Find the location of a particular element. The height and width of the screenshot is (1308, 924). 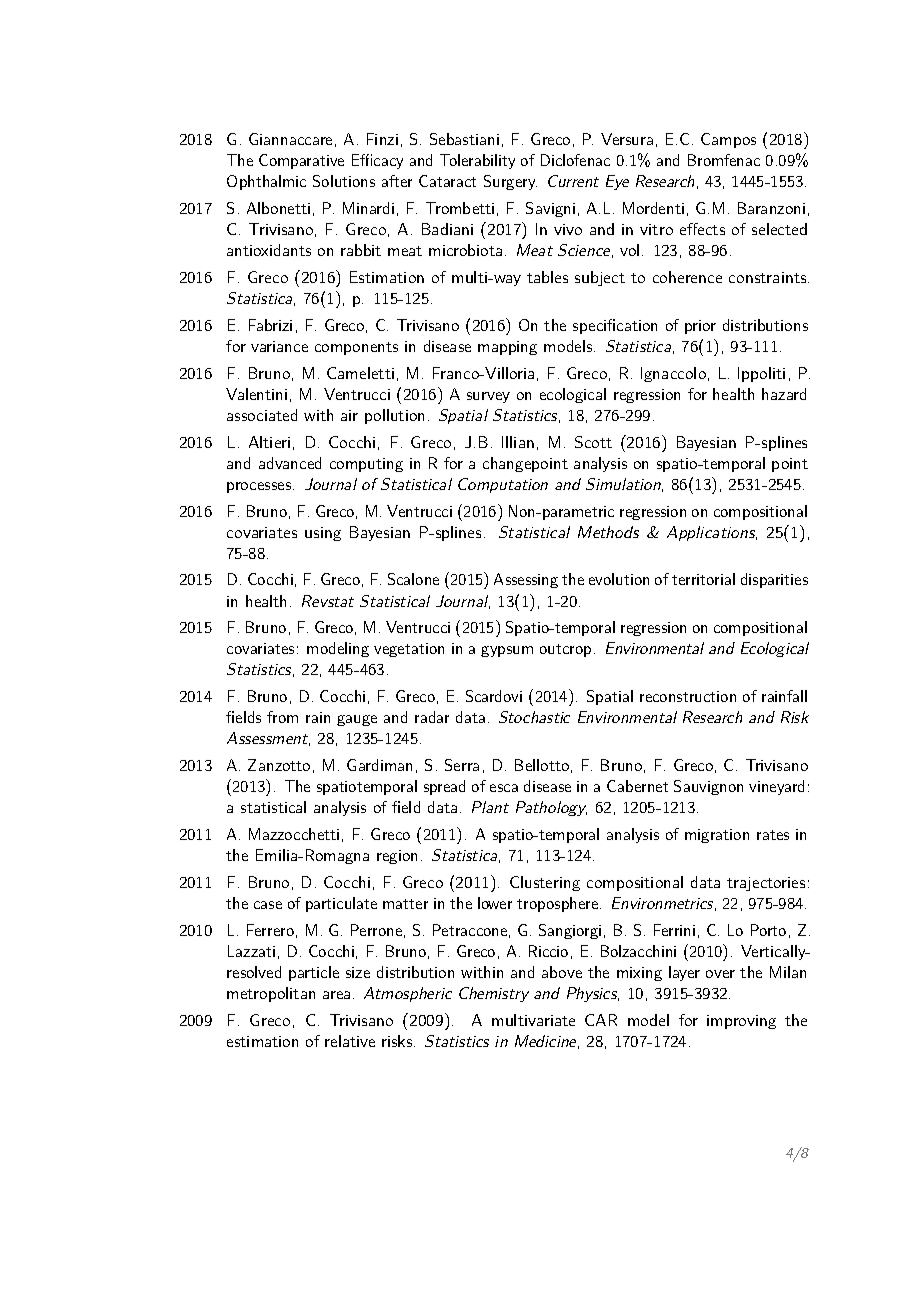

Comparative is located at coordinates (301, 161).
